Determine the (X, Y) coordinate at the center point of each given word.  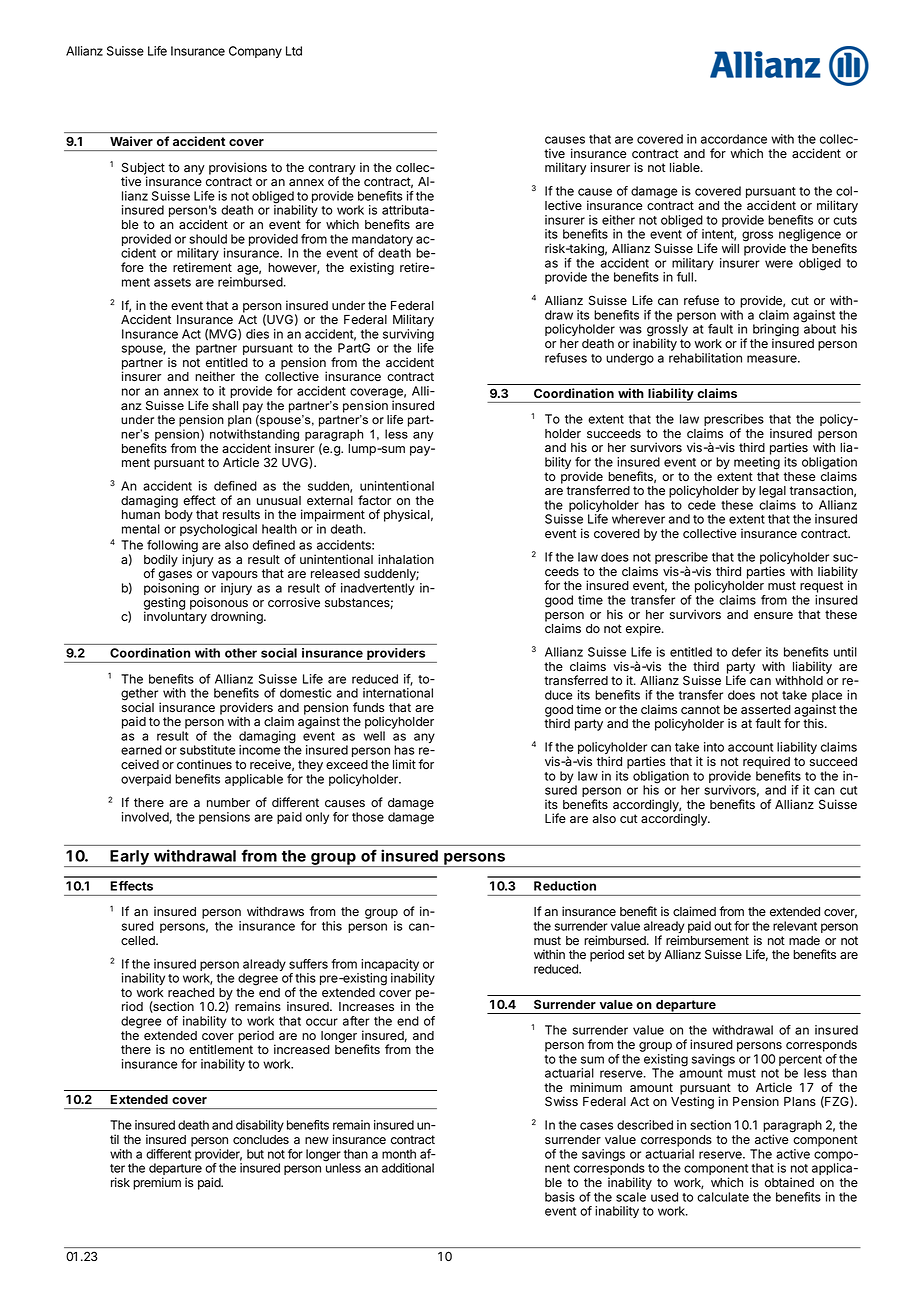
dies (257, 334)
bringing (776, 331)
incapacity (390, 966)
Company (255, 52)
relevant (795, 926)
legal (772, 492)
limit (404, 764)
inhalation (406, 559)
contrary (332, 170)
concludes (261, 1140)
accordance (734, 139)
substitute (208, 750)
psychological (218, 530)
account (750, 747)
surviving (408, 336)
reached (191, 992)
